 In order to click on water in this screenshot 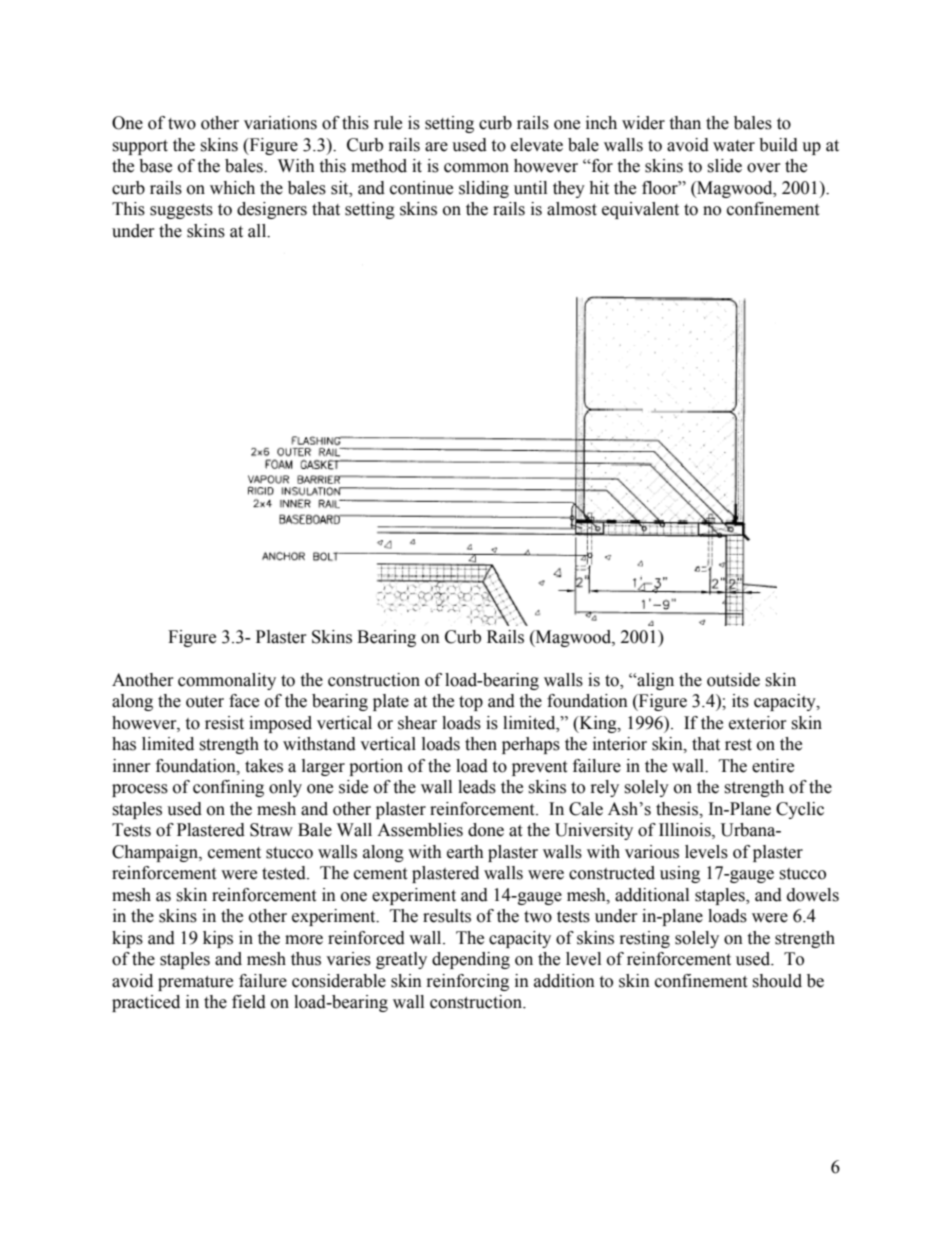, I will do `click(734, 146)`.
